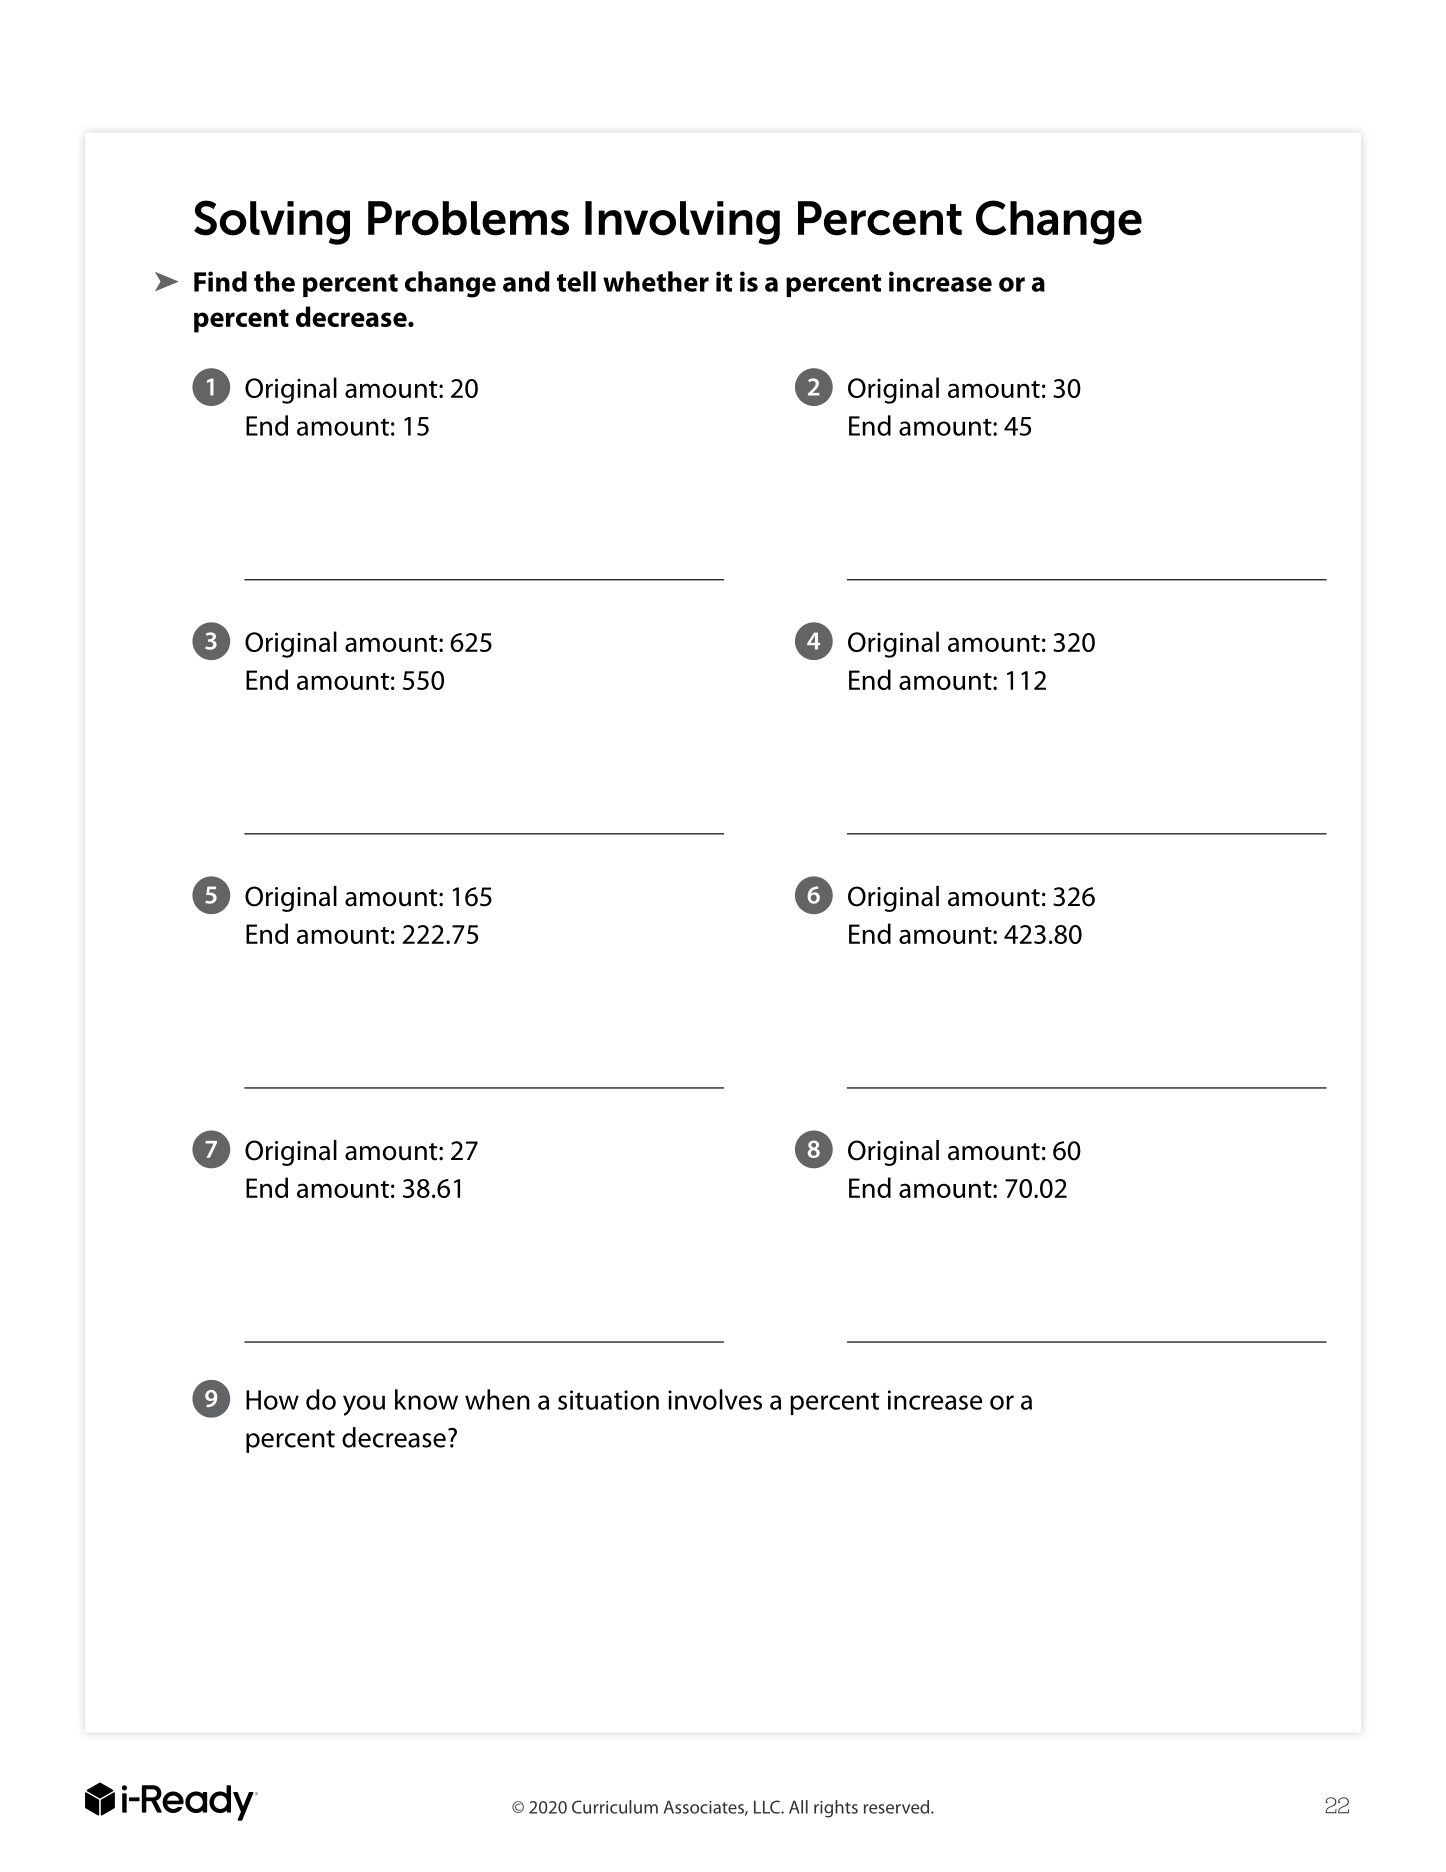 Image resolution: width=1446 pixels, height=1872 pixels. I want to click on know, so click(426, 1399).
